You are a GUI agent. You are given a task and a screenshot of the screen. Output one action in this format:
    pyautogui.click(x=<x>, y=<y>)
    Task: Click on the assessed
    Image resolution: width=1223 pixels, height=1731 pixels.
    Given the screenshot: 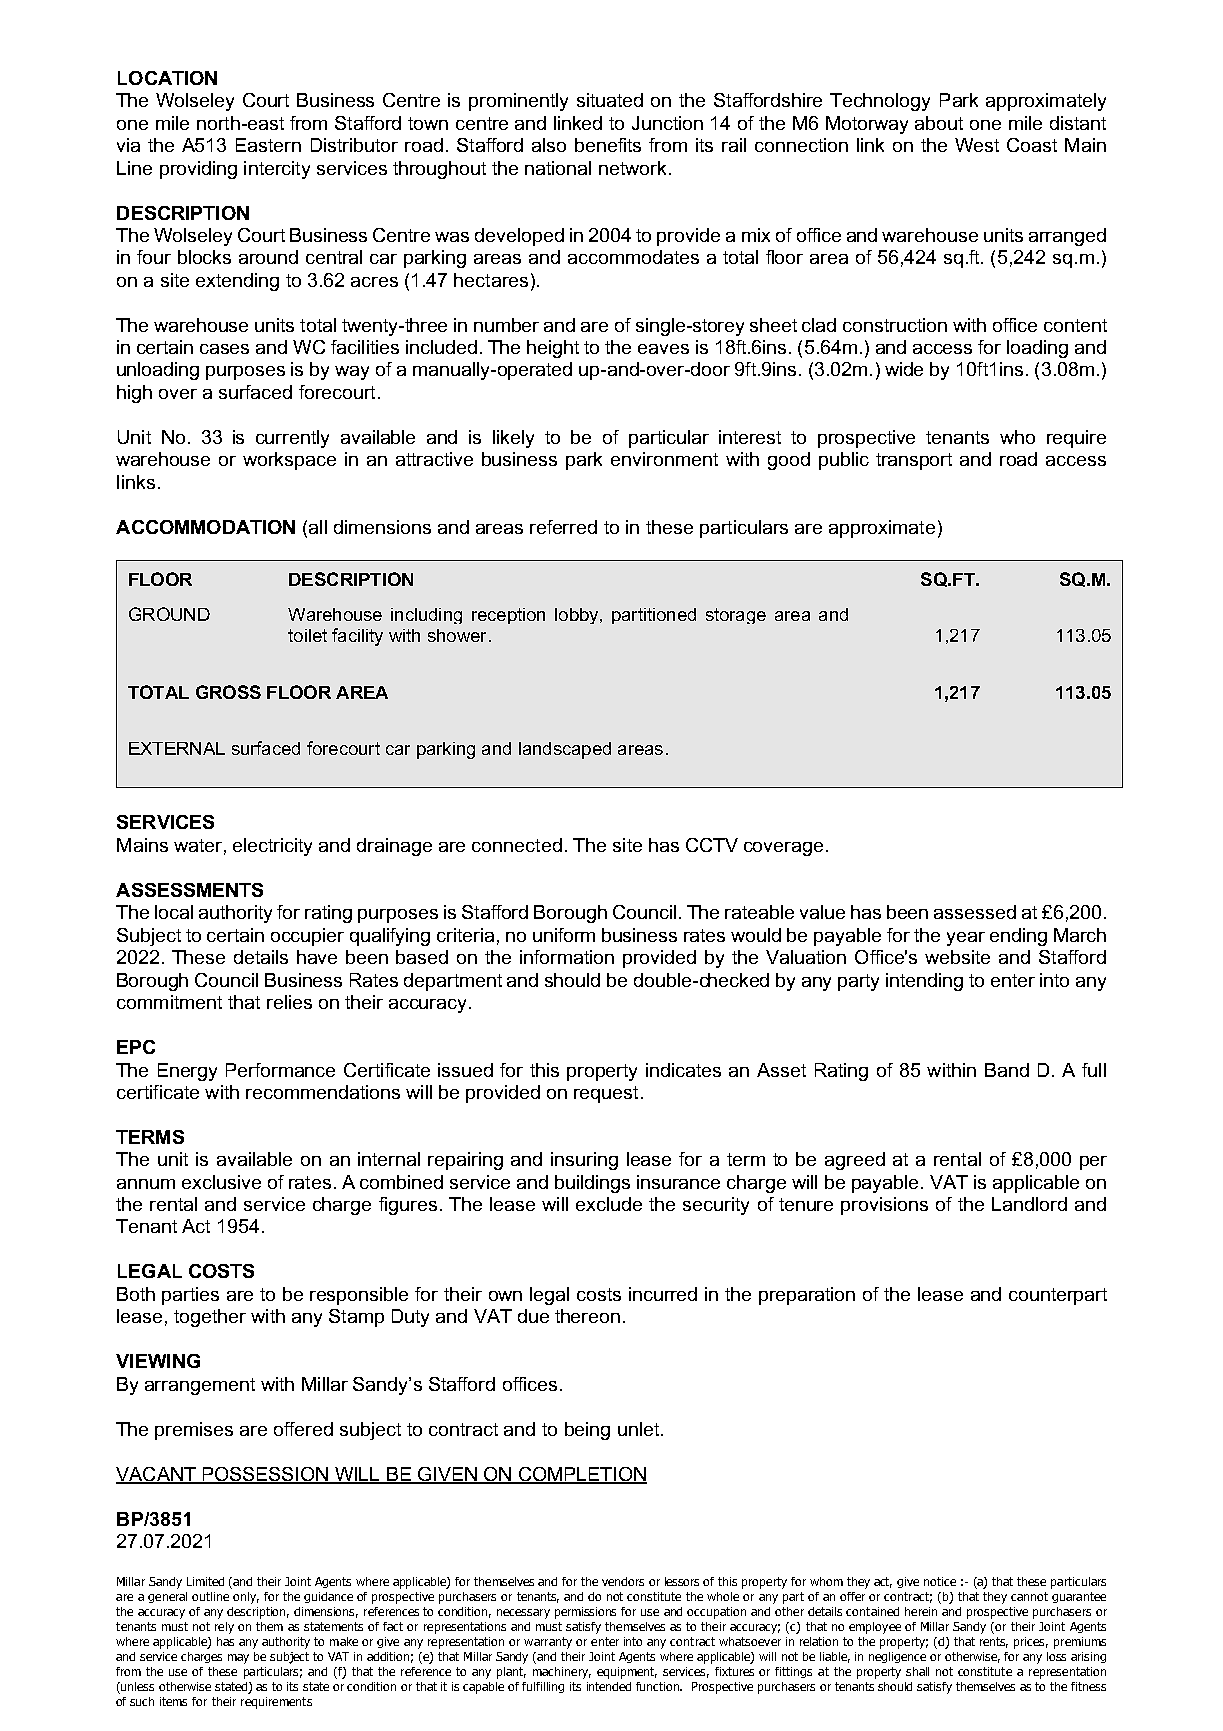 What is the action you would take?
    pyautogui.click(x=975, y=912)
